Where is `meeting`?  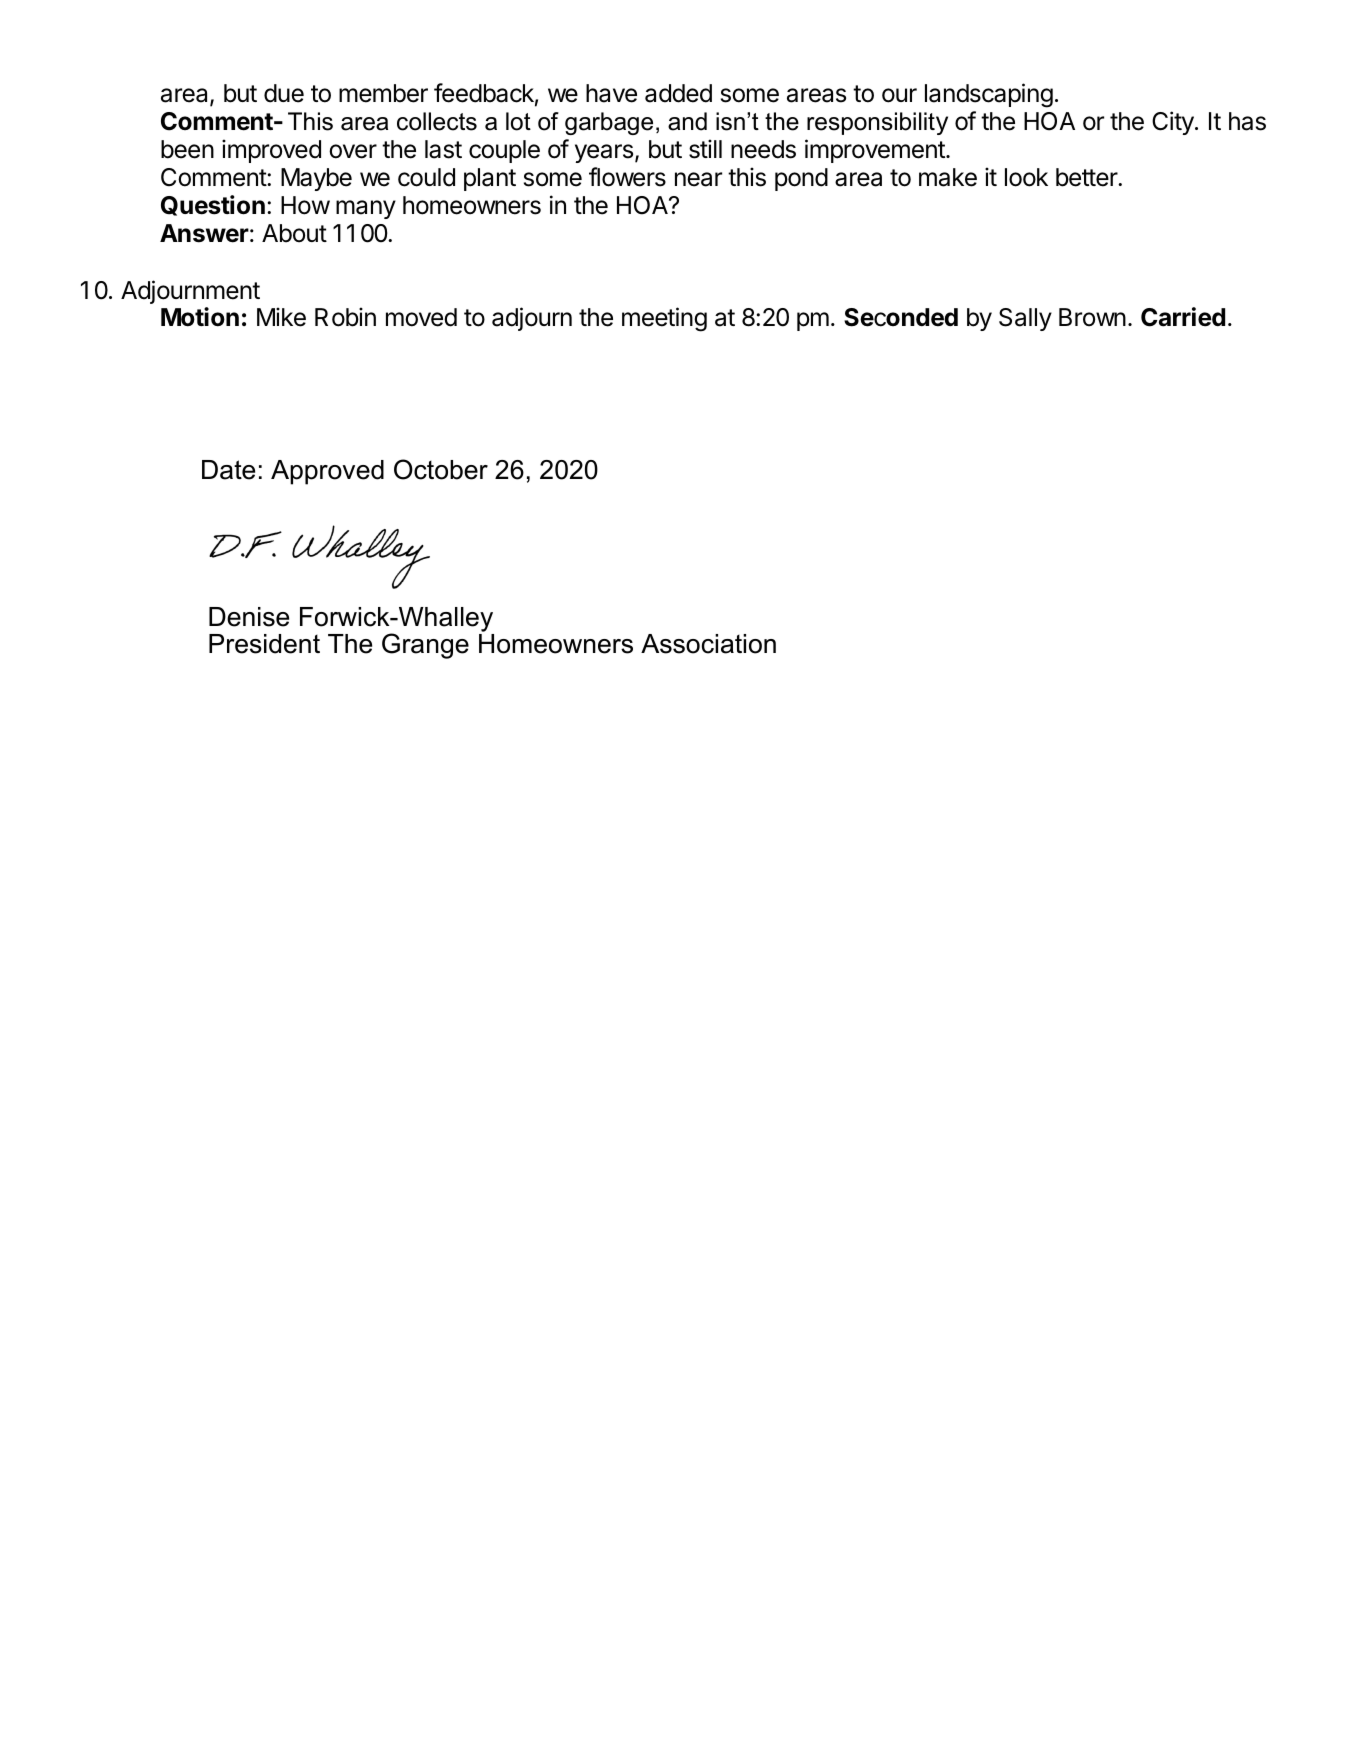
meeting is located at coordinates (664, 319).
